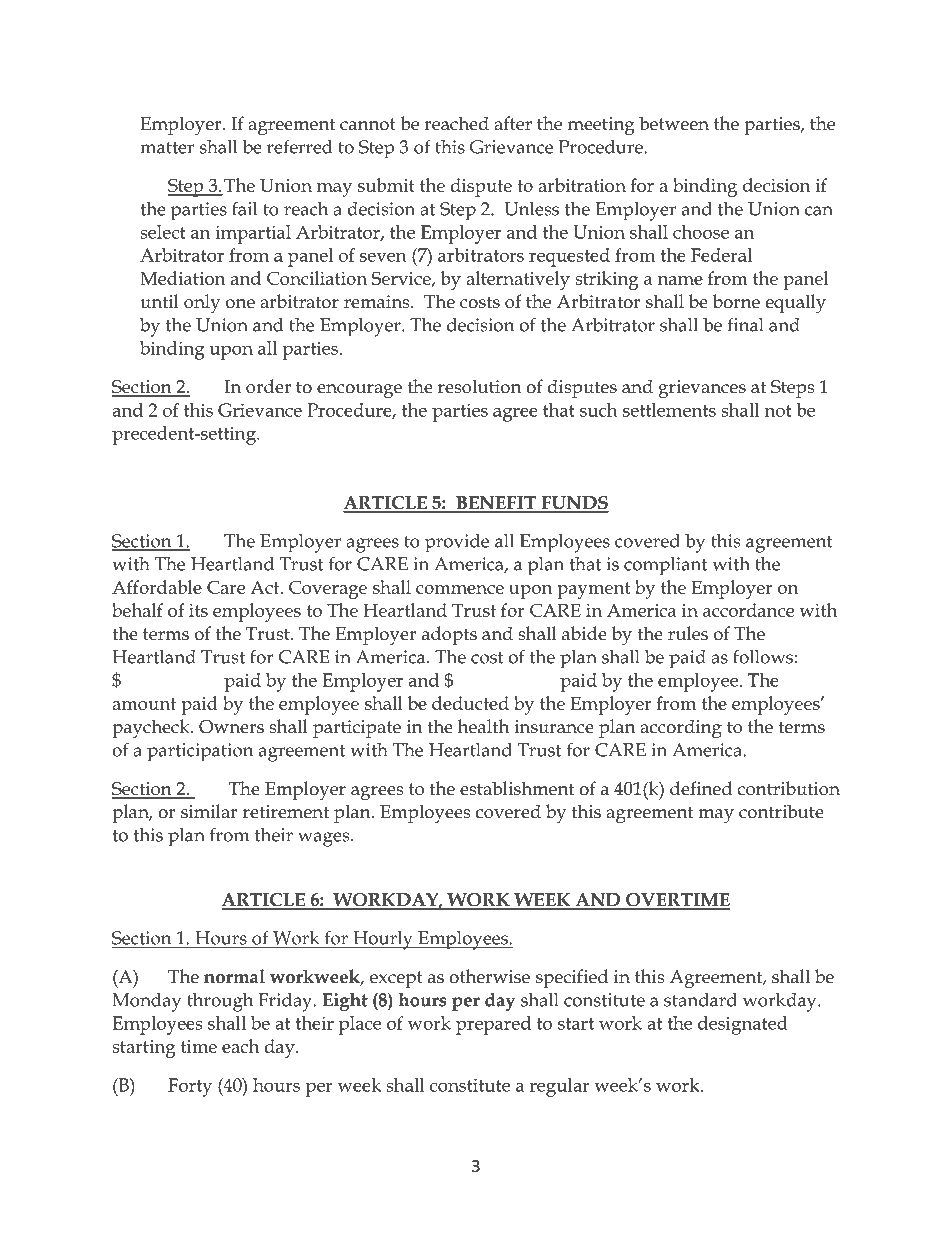  Describe the element at coordinates (493, 1025) in the screenshot. I see `prepared` at that location.
